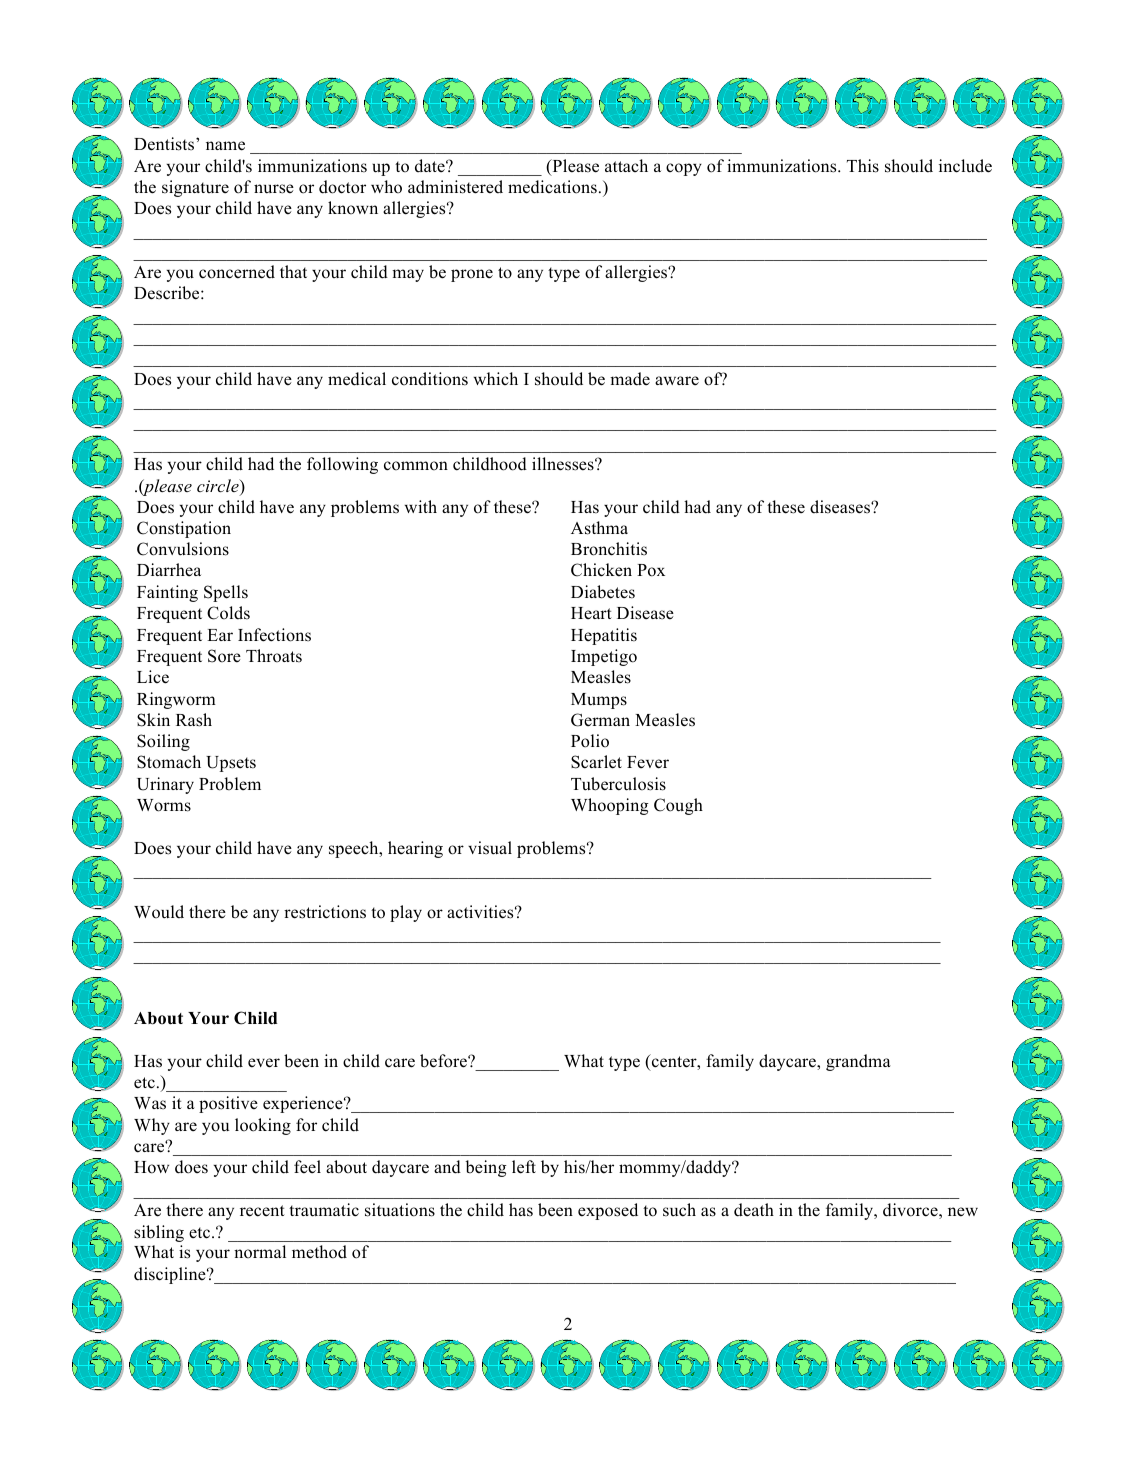 The image size is (1135, 1468). What do you see at coordinates (406, 913) in the screenshot?
I see `play` at bounding box center [406, 913].
